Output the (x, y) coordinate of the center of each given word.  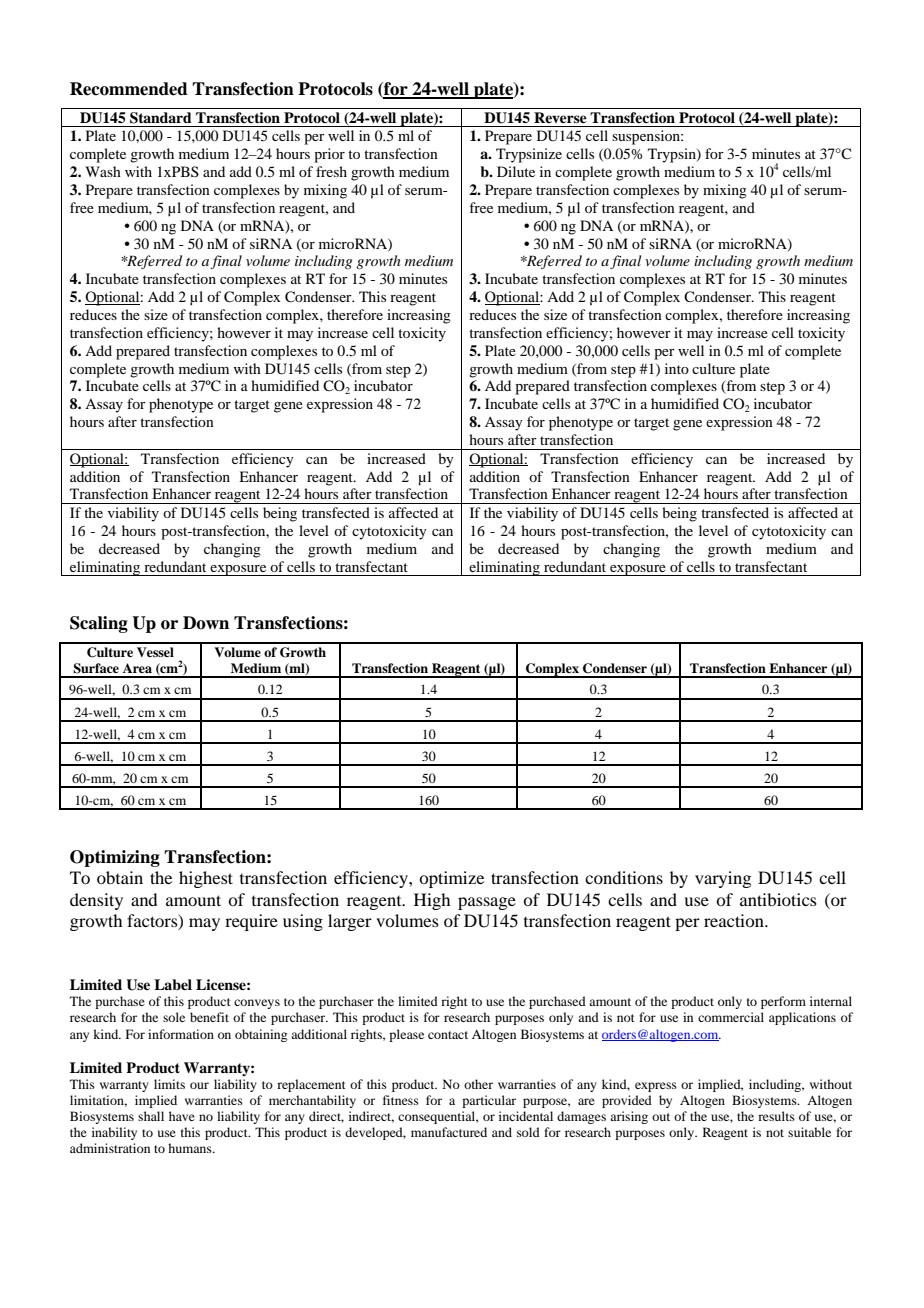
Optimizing (115, 858)
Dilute (516, 171)
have (182, 1116)
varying (723, 879)
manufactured (449, 1132)
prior (329, 155)
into (677, 368)
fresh (331, 171)
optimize (451, 879)
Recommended (129, 89)
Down (206, 623)
